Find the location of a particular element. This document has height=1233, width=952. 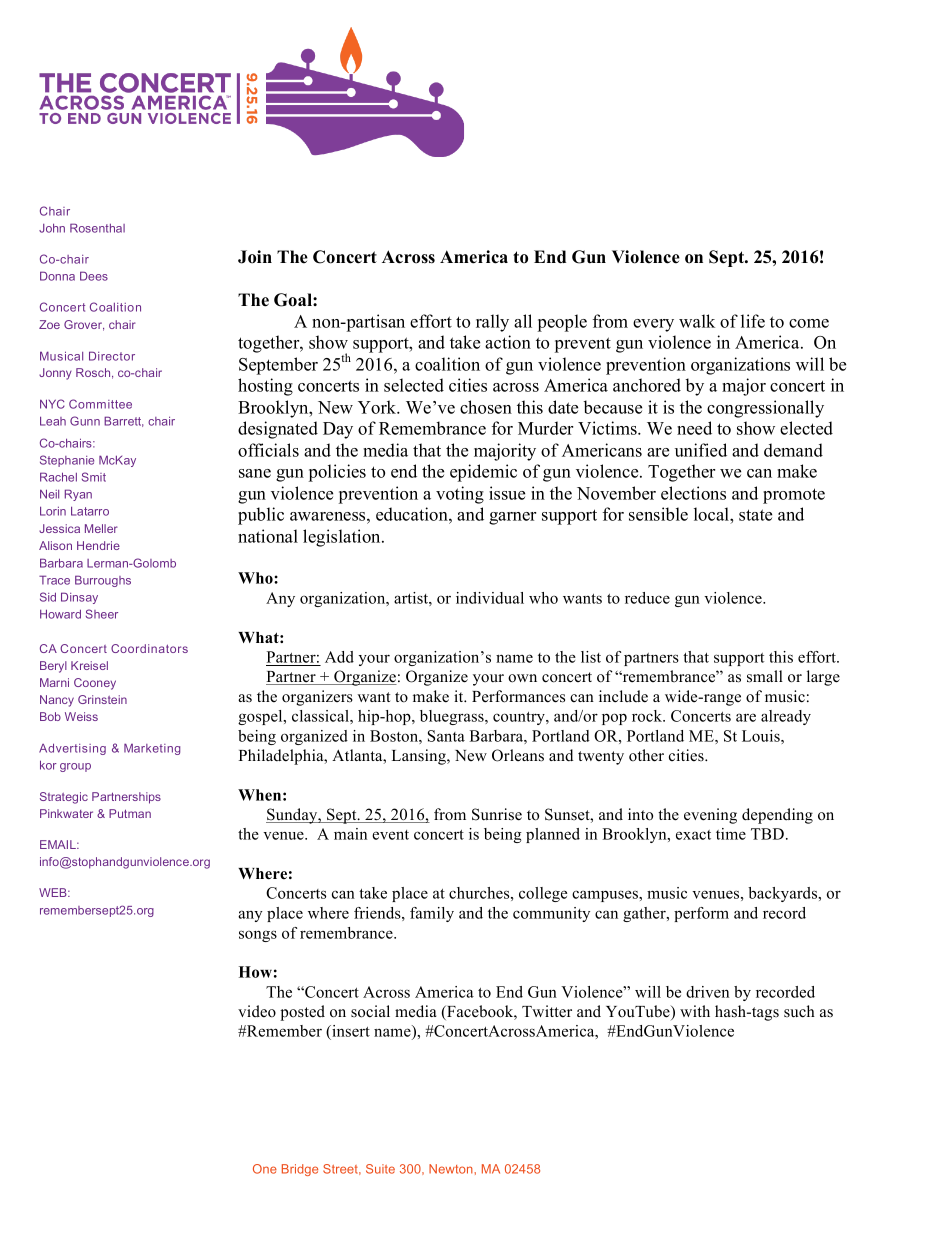

life is located at coordinates (753, 321).
